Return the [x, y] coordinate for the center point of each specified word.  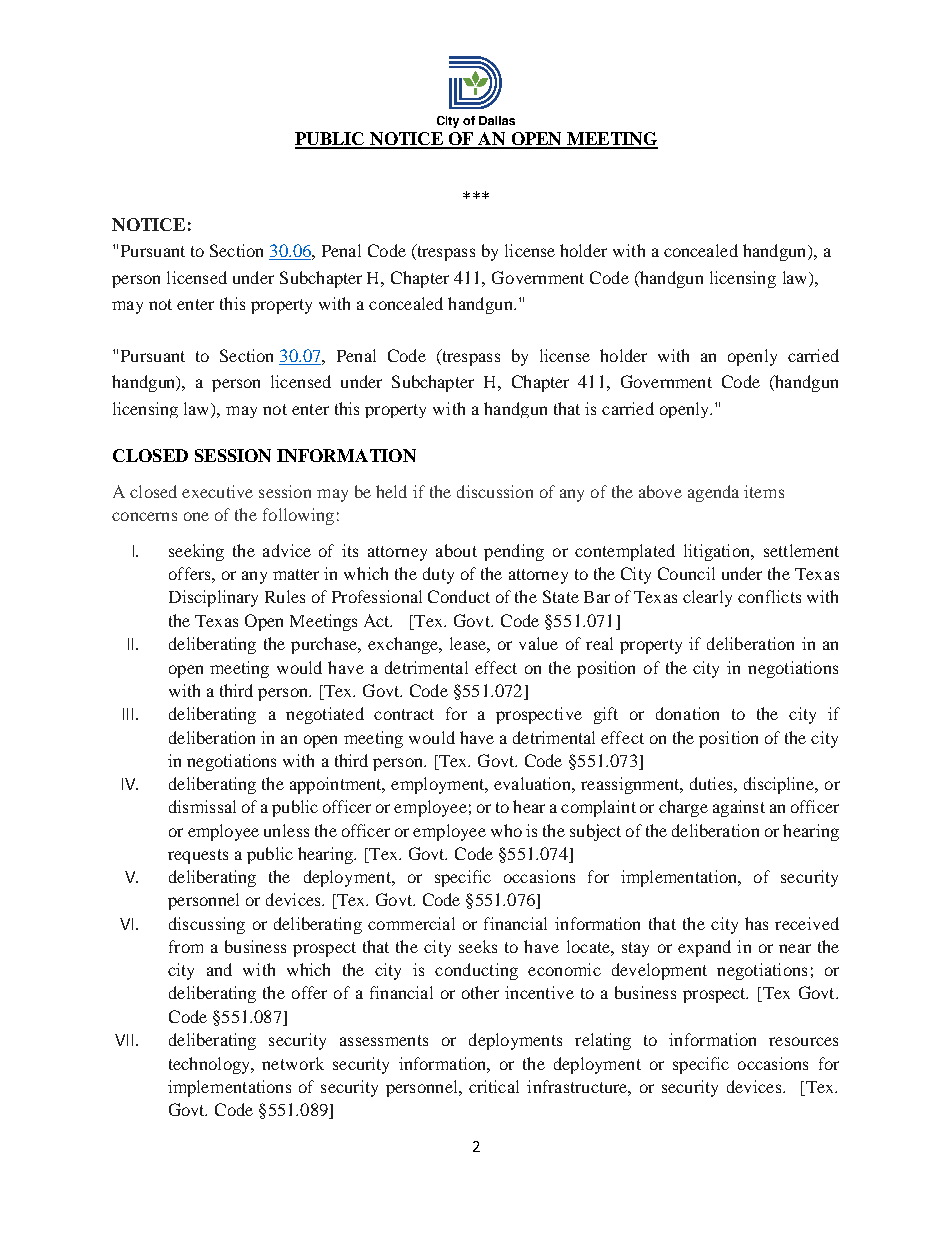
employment [439, 785]
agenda [713, 493]
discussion [495, 491]
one [196, 516]
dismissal [202, 806]
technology [211, 1065]
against [739, 808]
